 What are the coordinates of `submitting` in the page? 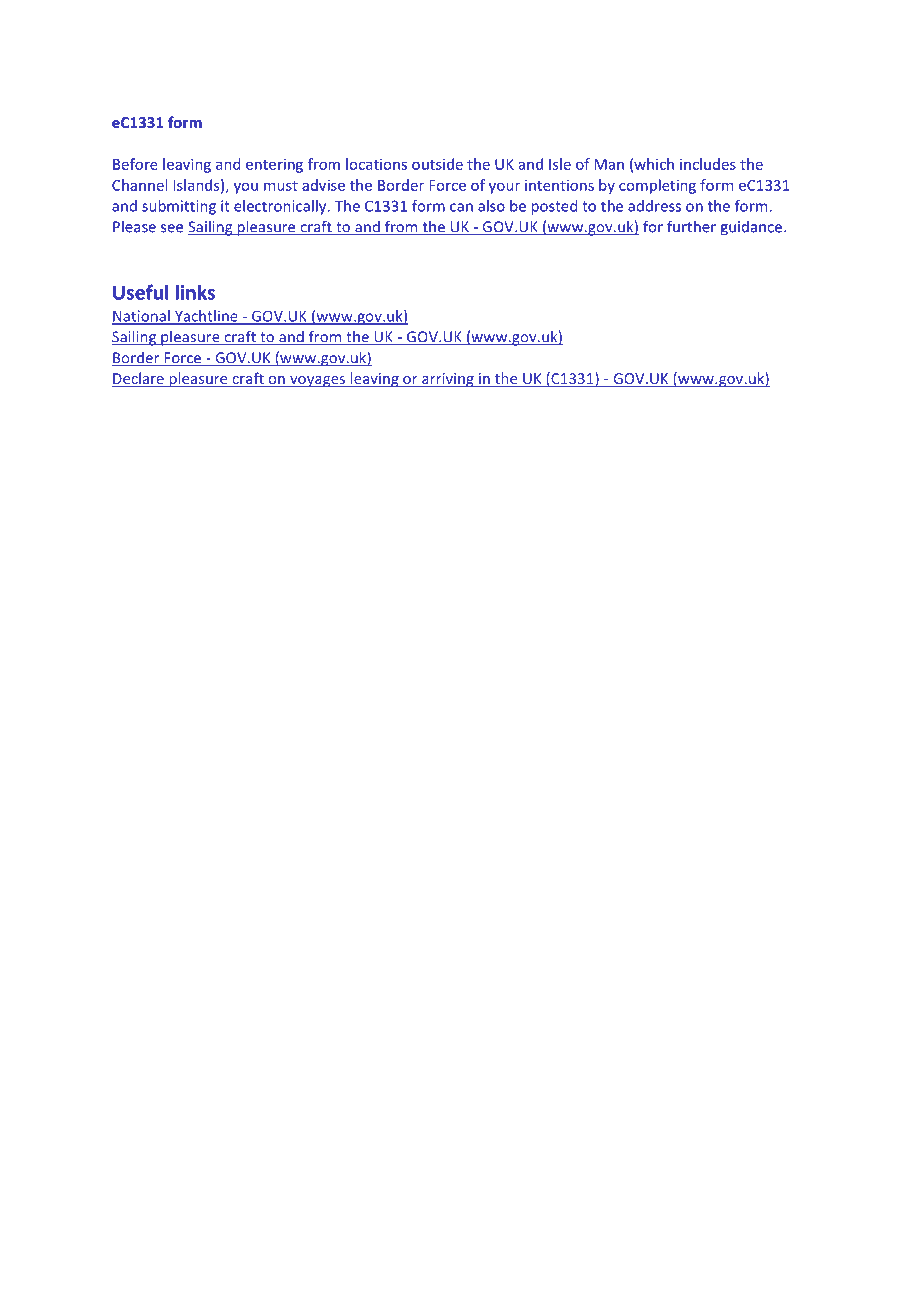 It's located at (179, 207).
